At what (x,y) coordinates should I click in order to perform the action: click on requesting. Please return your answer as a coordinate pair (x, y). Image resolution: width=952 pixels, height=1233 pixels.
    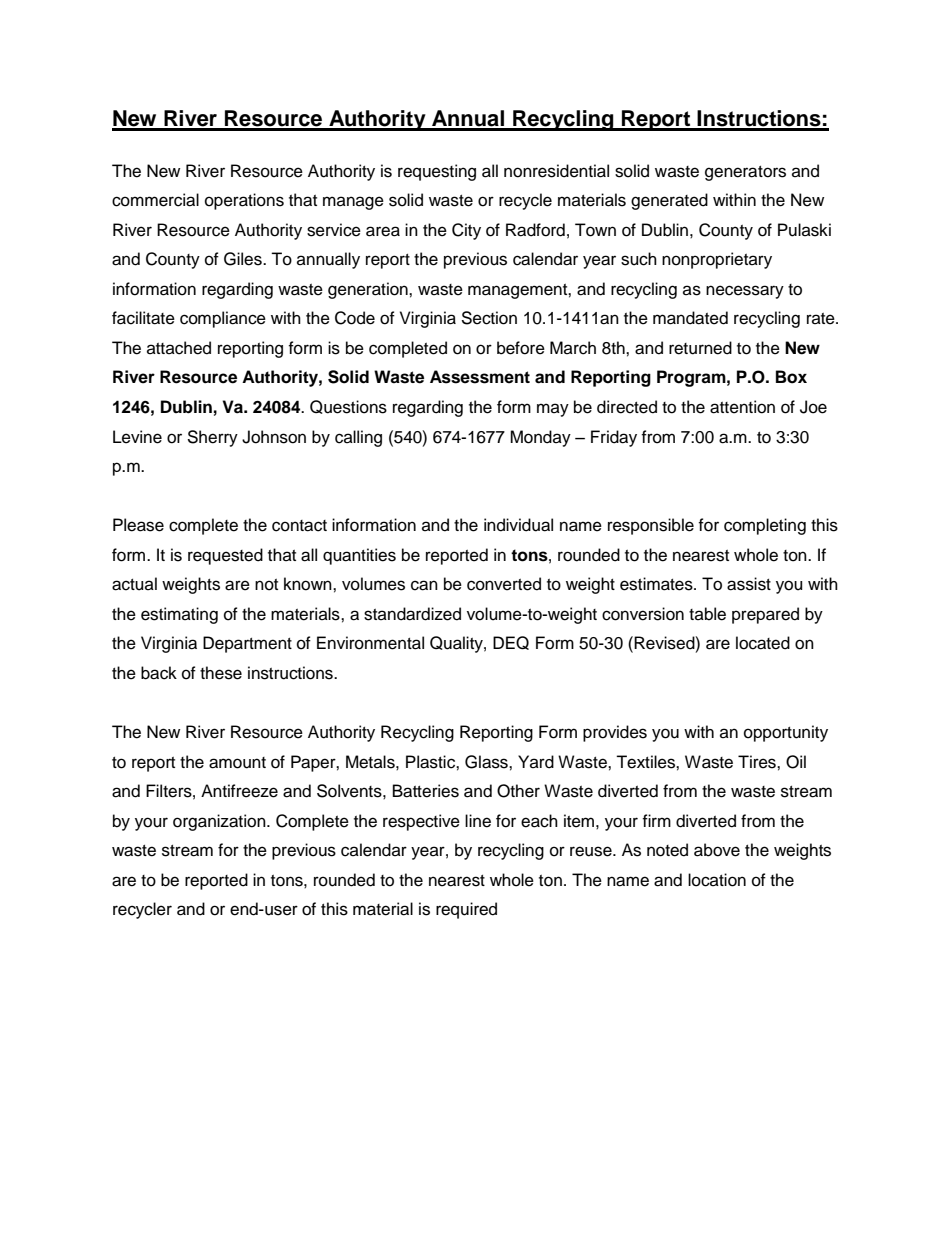
    Looking at the image, I should click on (437, 172).
